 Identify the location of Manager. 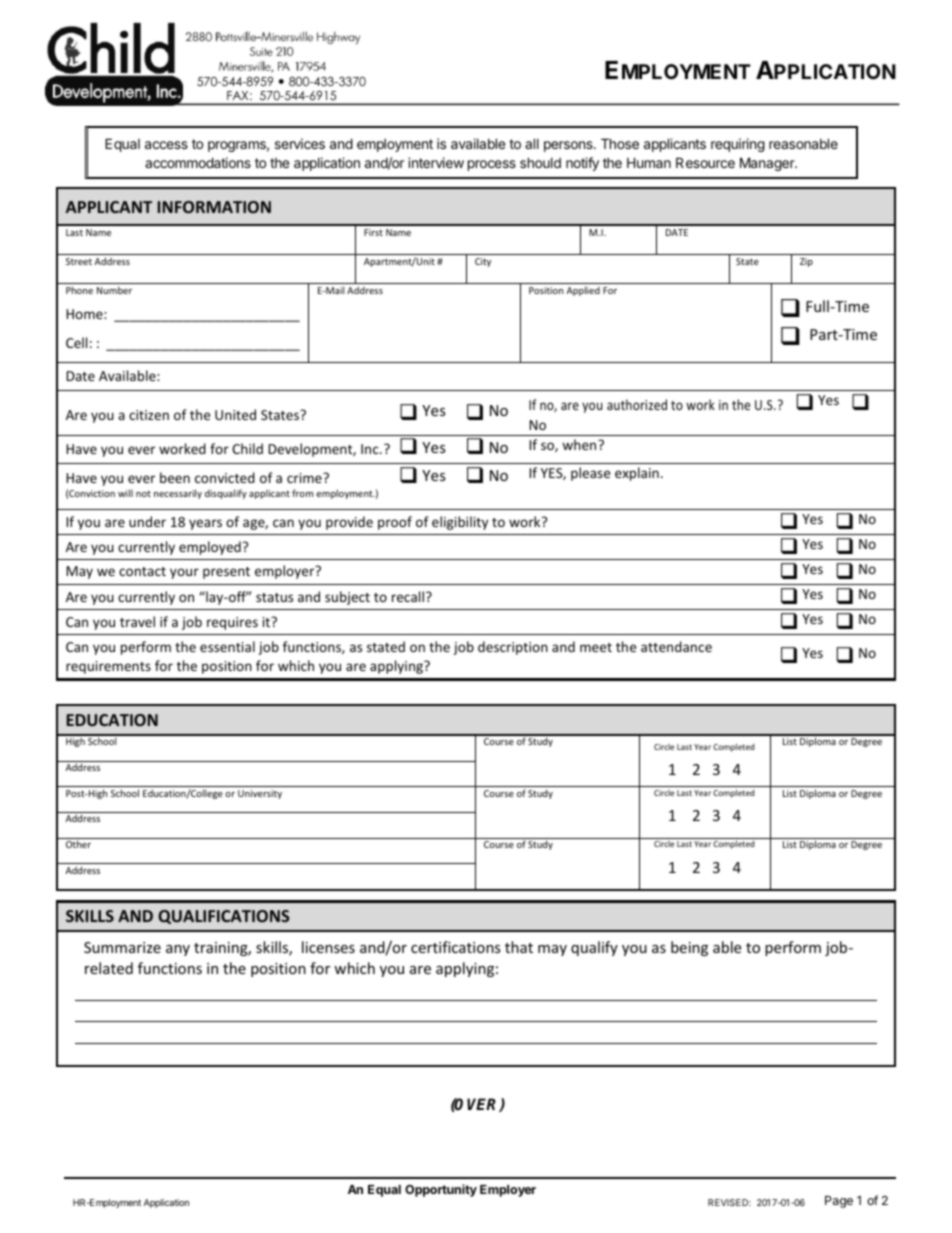
(768, 164).
